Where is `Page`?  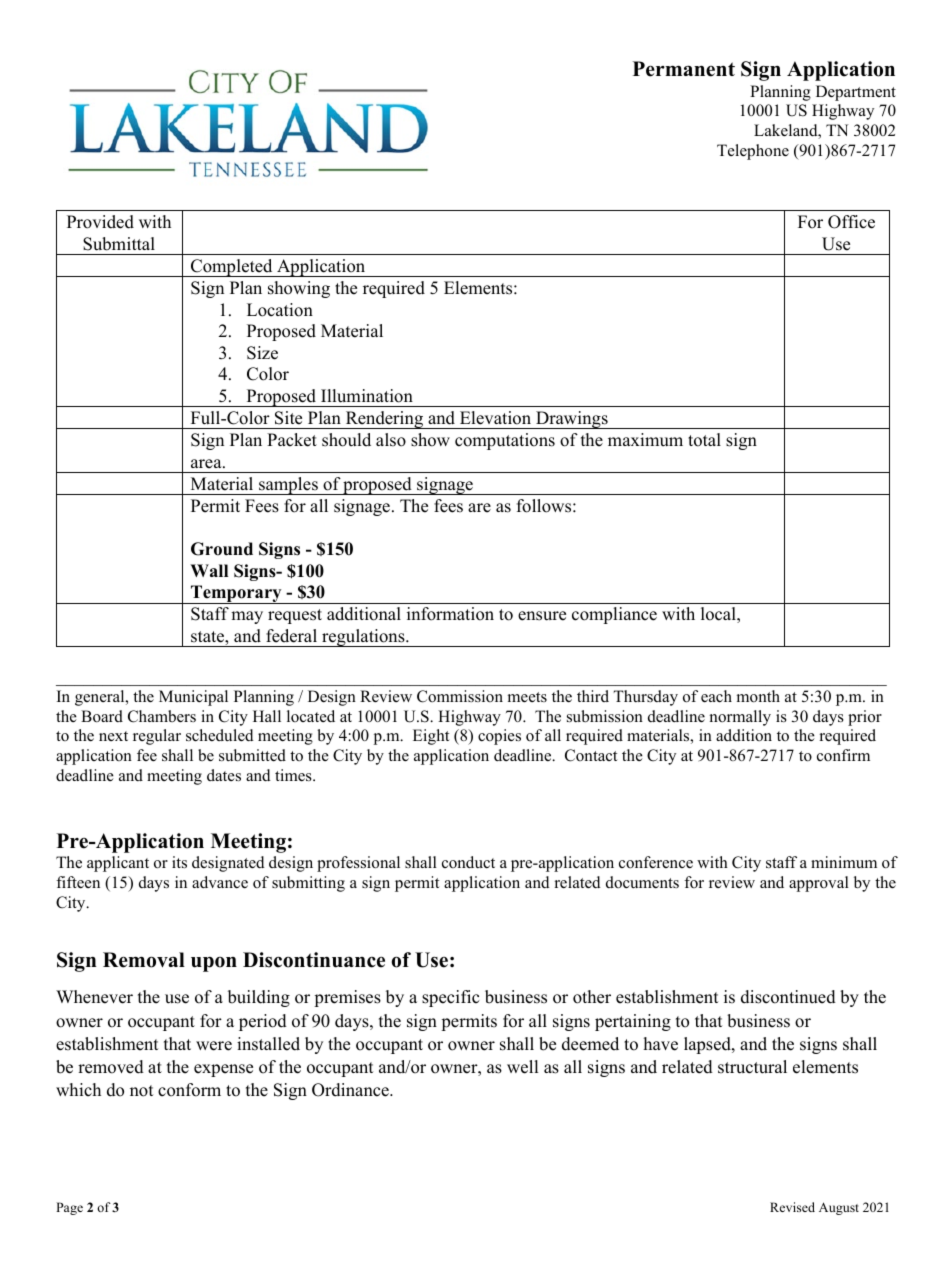
Page is located at coordinates (69, 1208).
